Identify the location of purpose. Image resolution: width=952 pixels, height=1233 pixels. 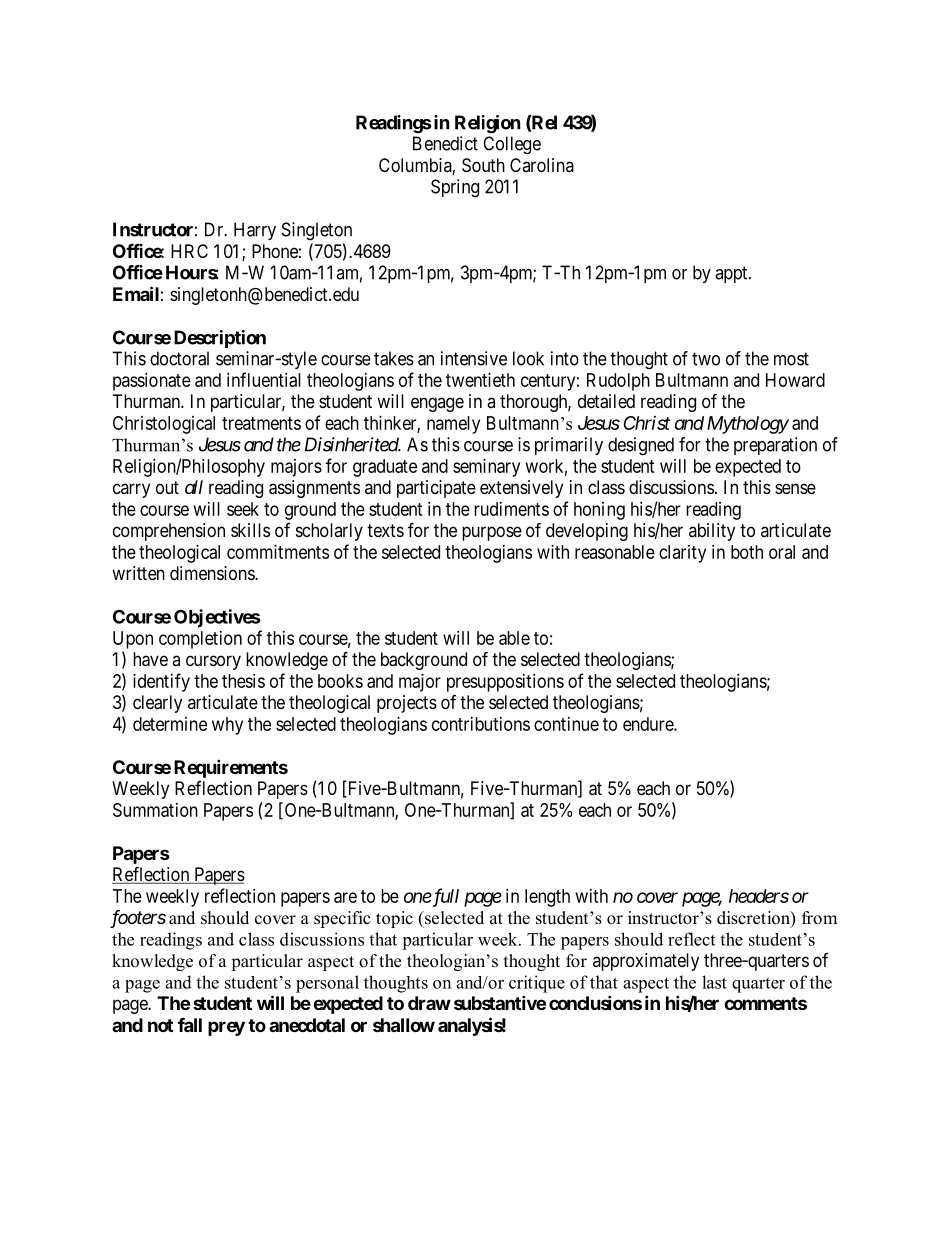
(492, 533).
